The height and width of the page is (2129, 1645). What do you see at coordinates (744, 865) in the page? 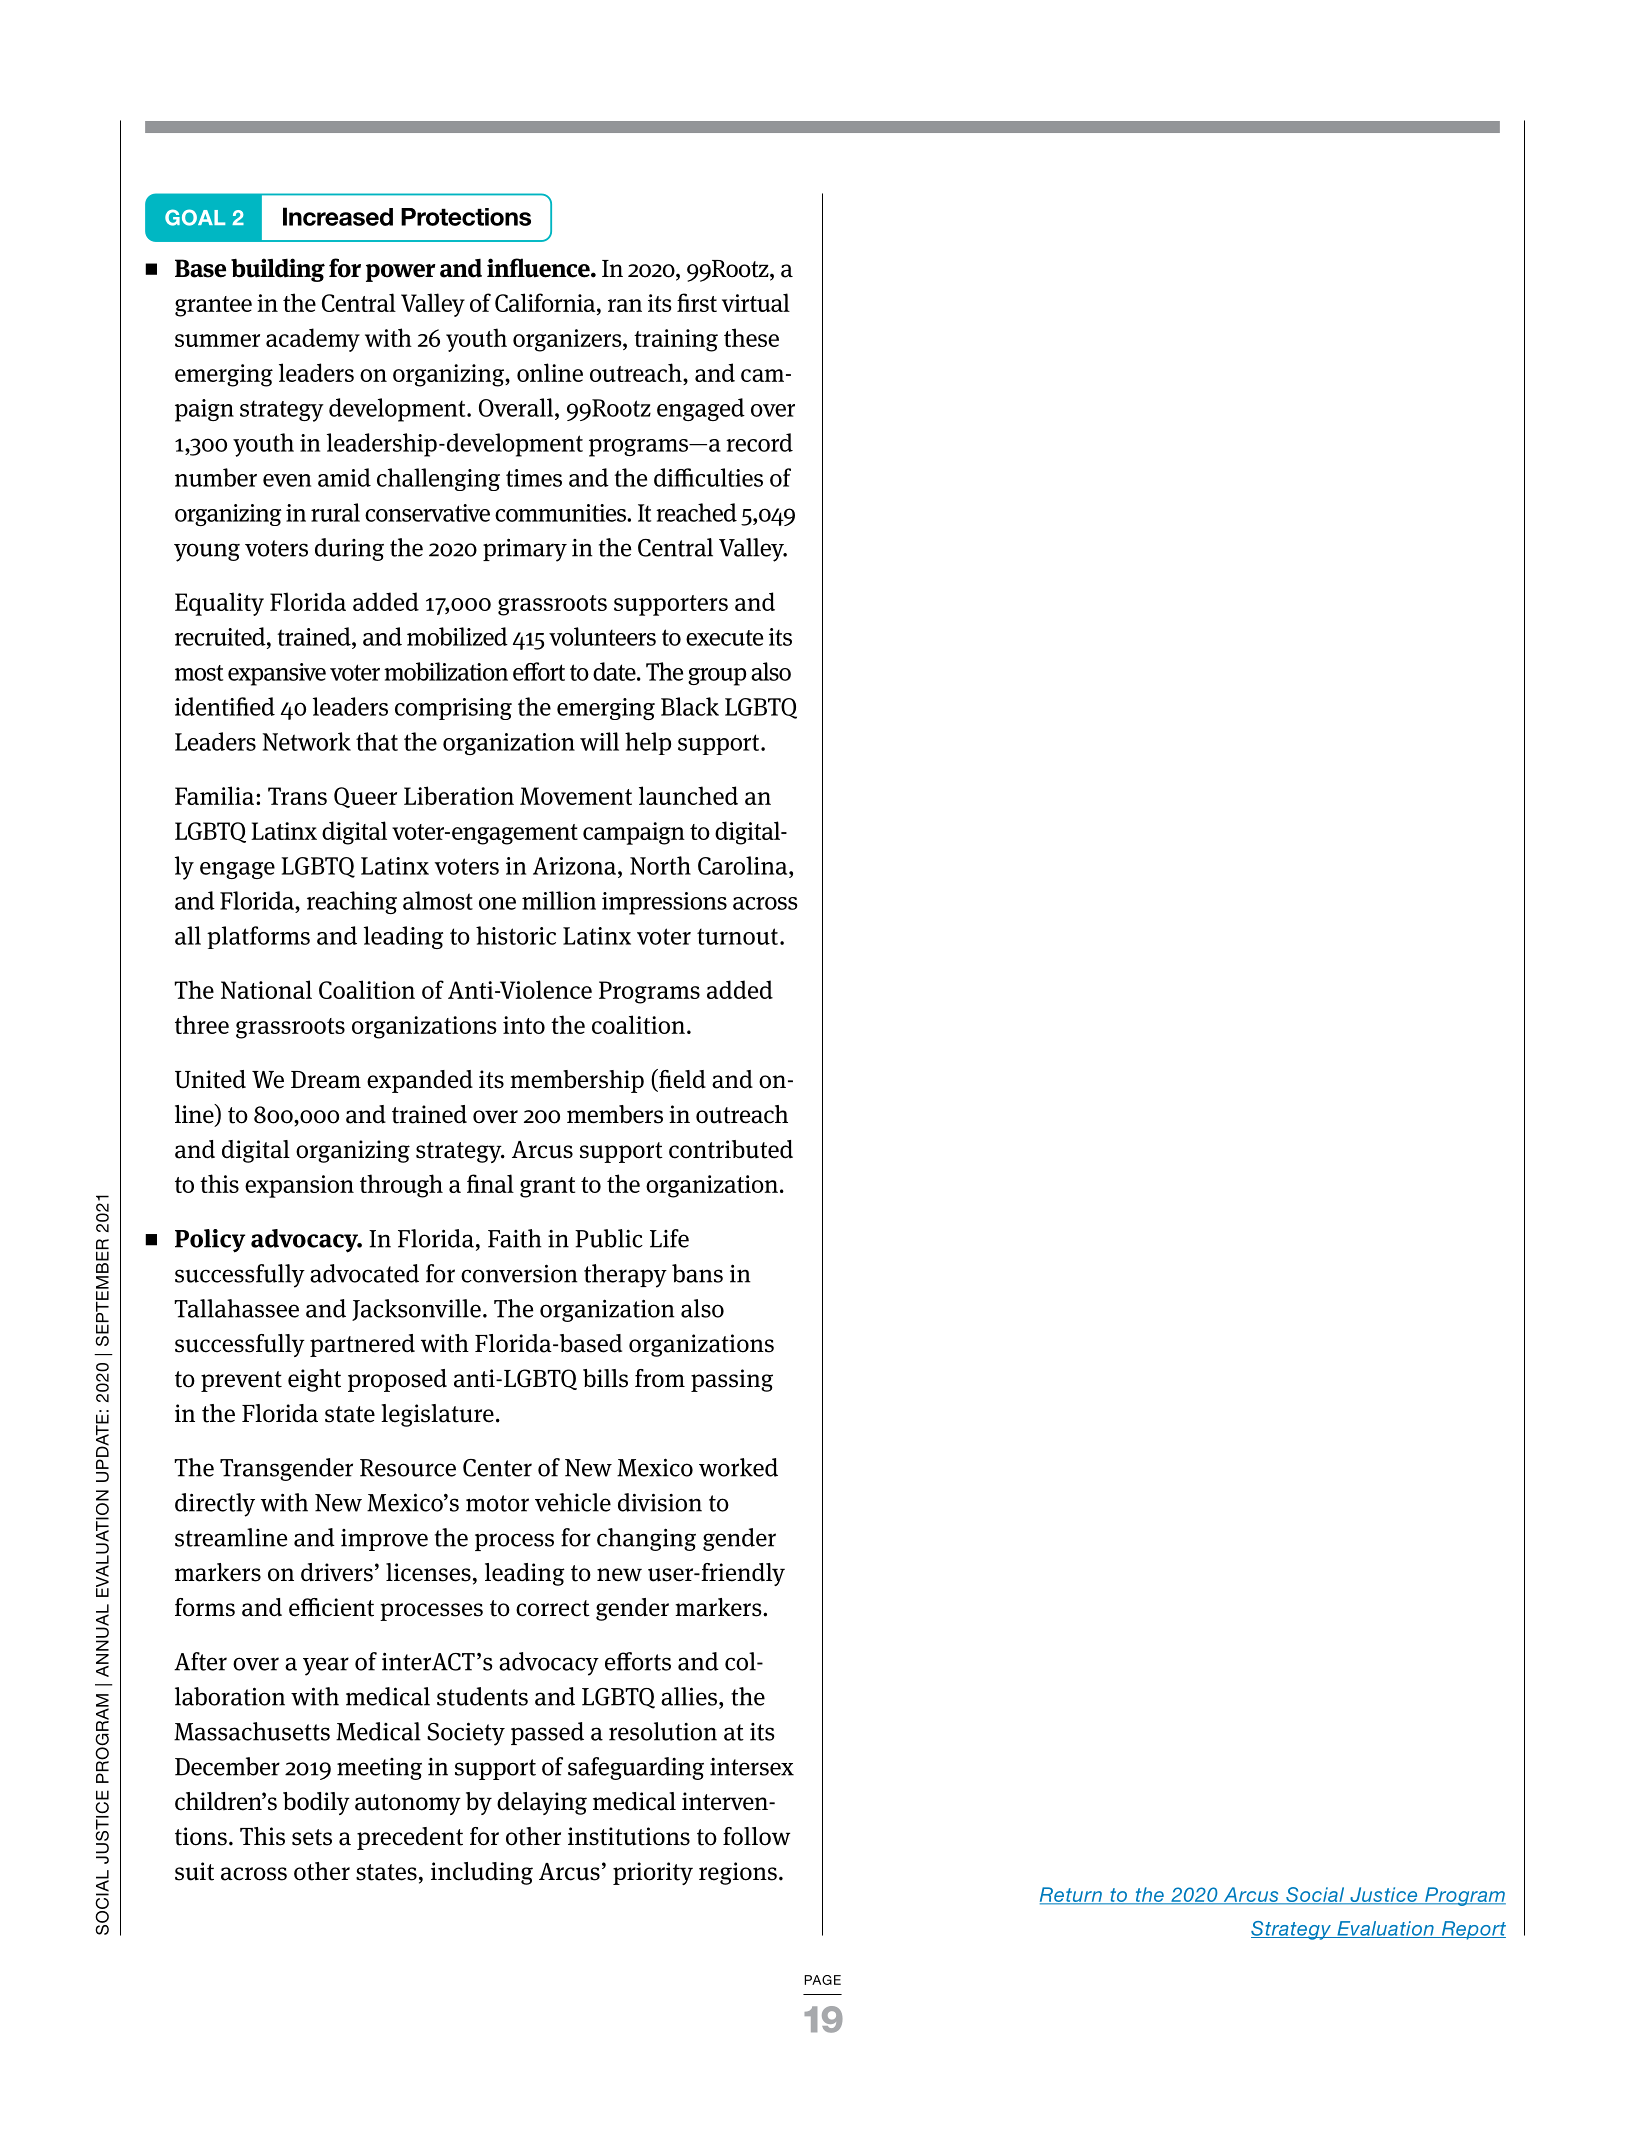
I see `Carolina` at bounding box center [744, 865].
